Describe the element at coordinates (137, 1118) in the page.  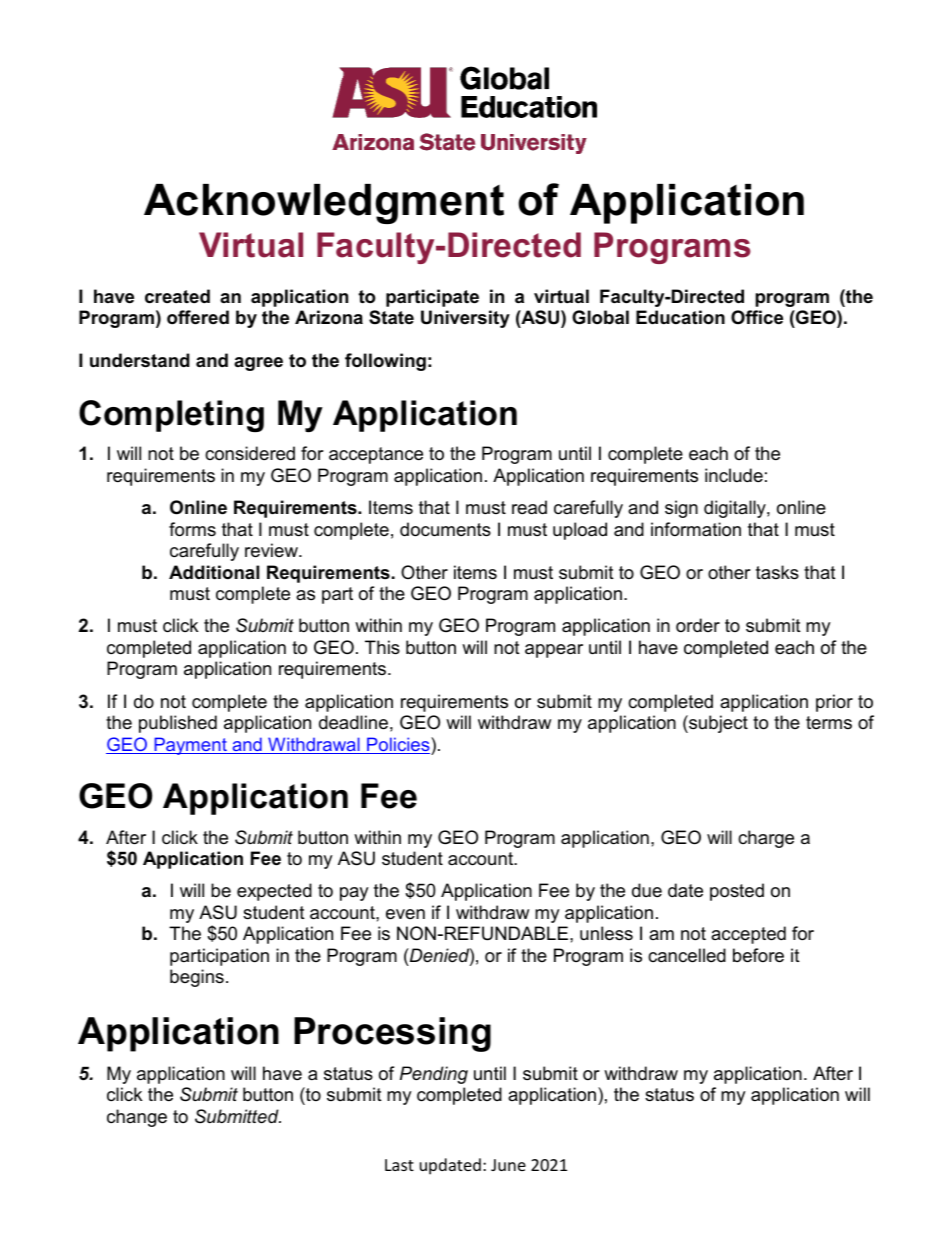
I see `change` at that location.
